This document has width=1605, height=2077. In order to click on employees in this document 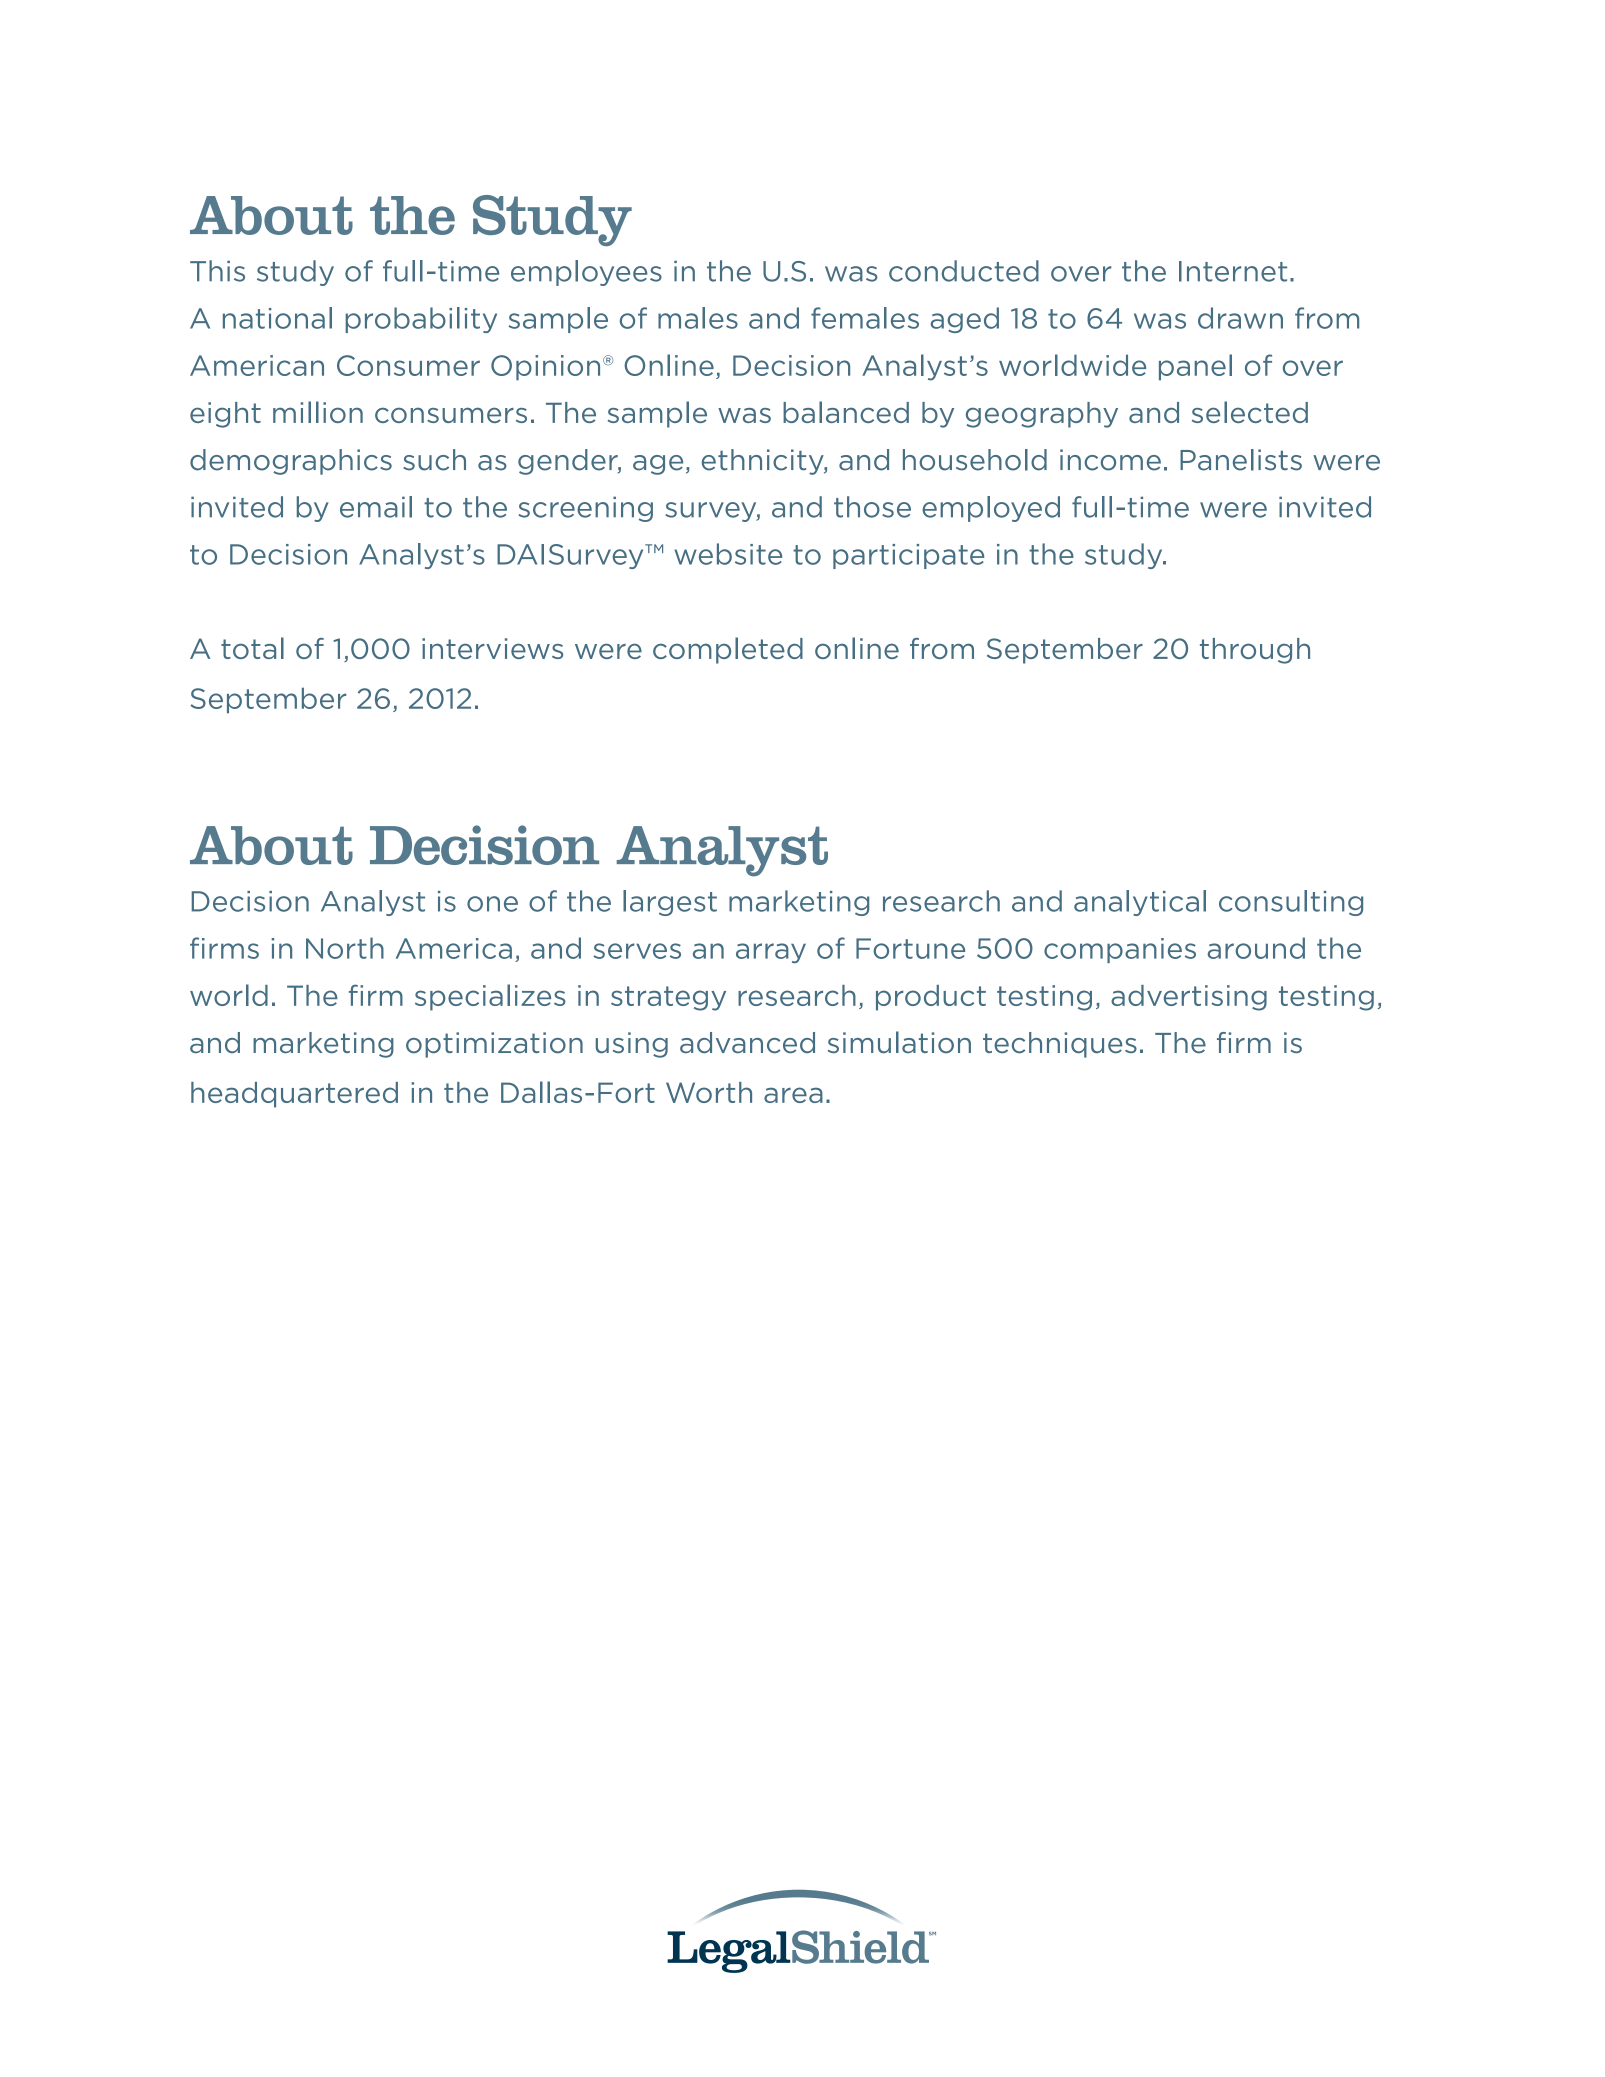, I will do `click(586, 273)`.
